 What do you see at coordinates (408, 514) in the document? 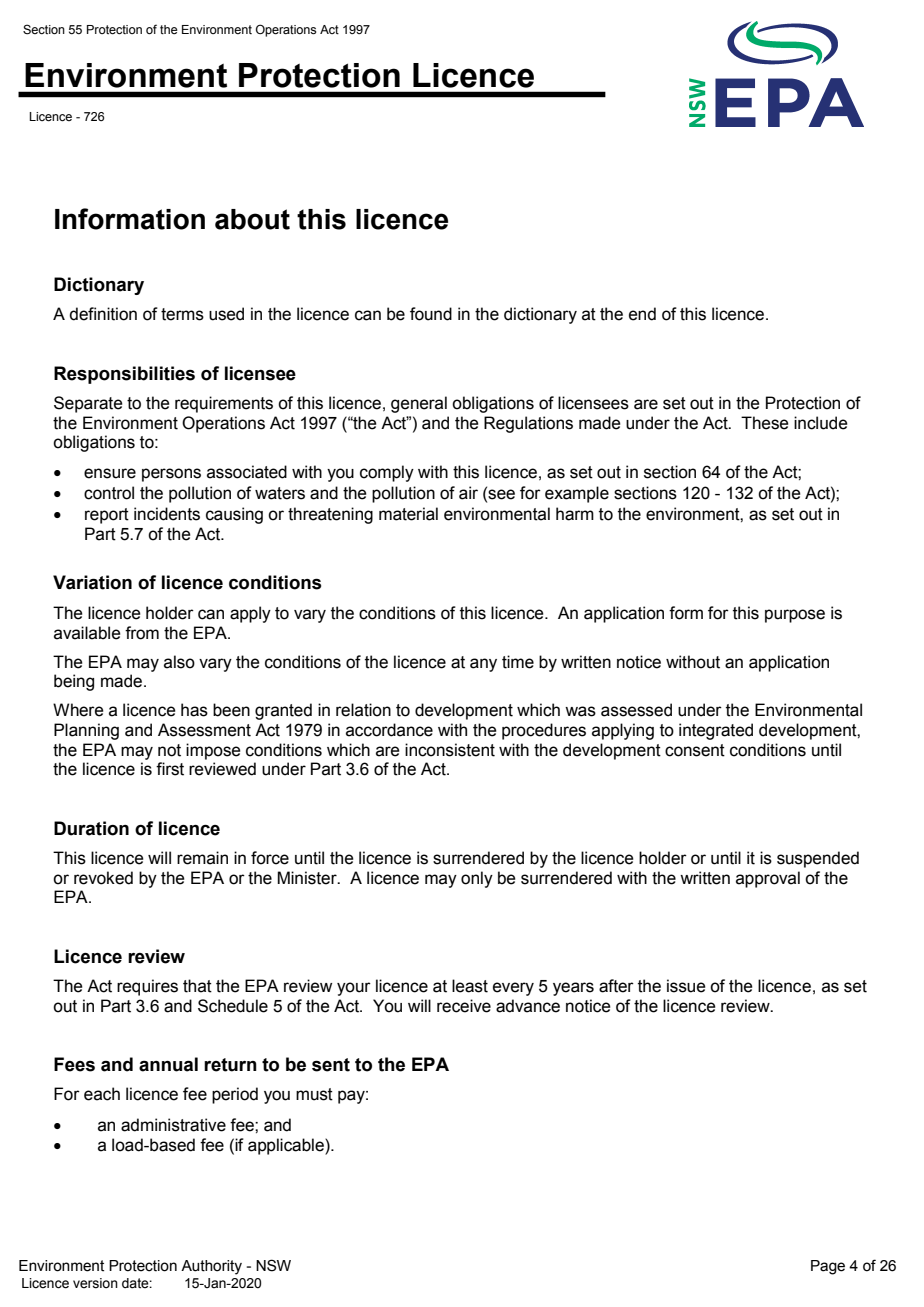
I see `material` at bounding box center [408, 514].
